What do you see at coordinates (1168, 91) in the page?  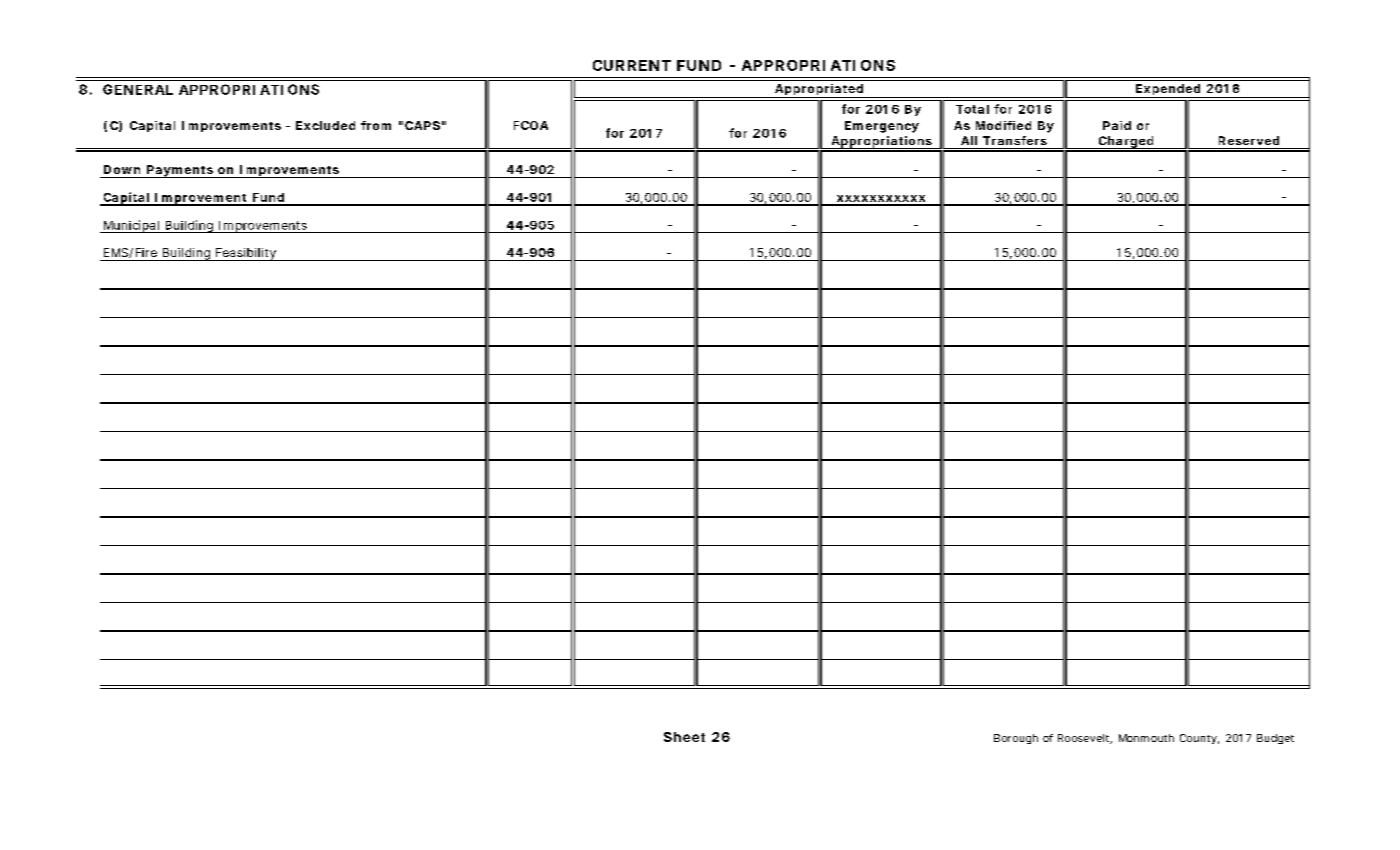 I see `Expended` at bounding box center [1168, 91].
